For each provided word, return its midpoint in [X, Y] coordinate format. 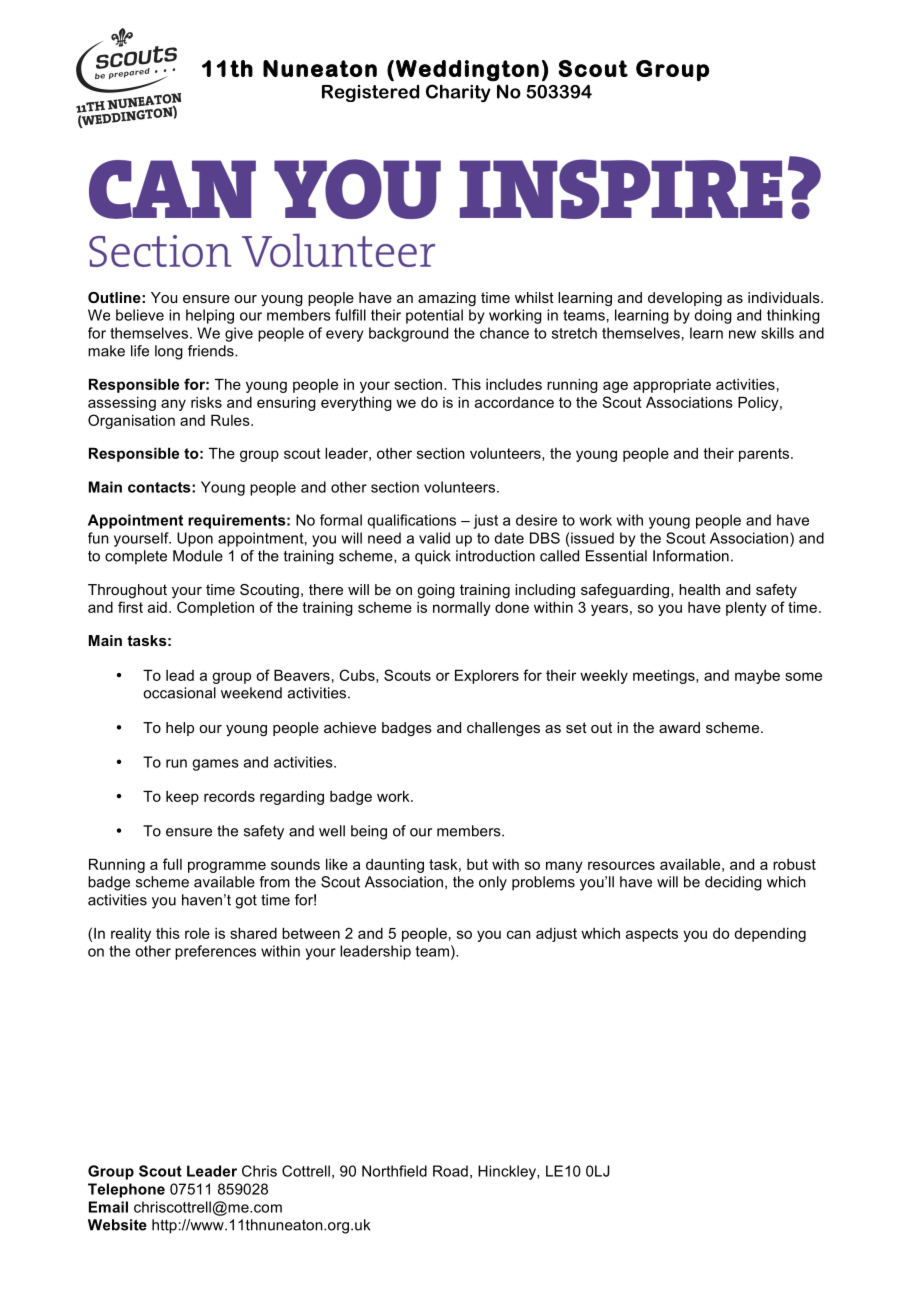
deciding [733, 883]
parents [765, 455]
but [477, 864]
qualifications [411, 521]
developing [685, 299]
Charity [458, 93]
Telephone [126, 1190]
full [172, 864]
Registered [370, 93]
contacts [160, 487]
